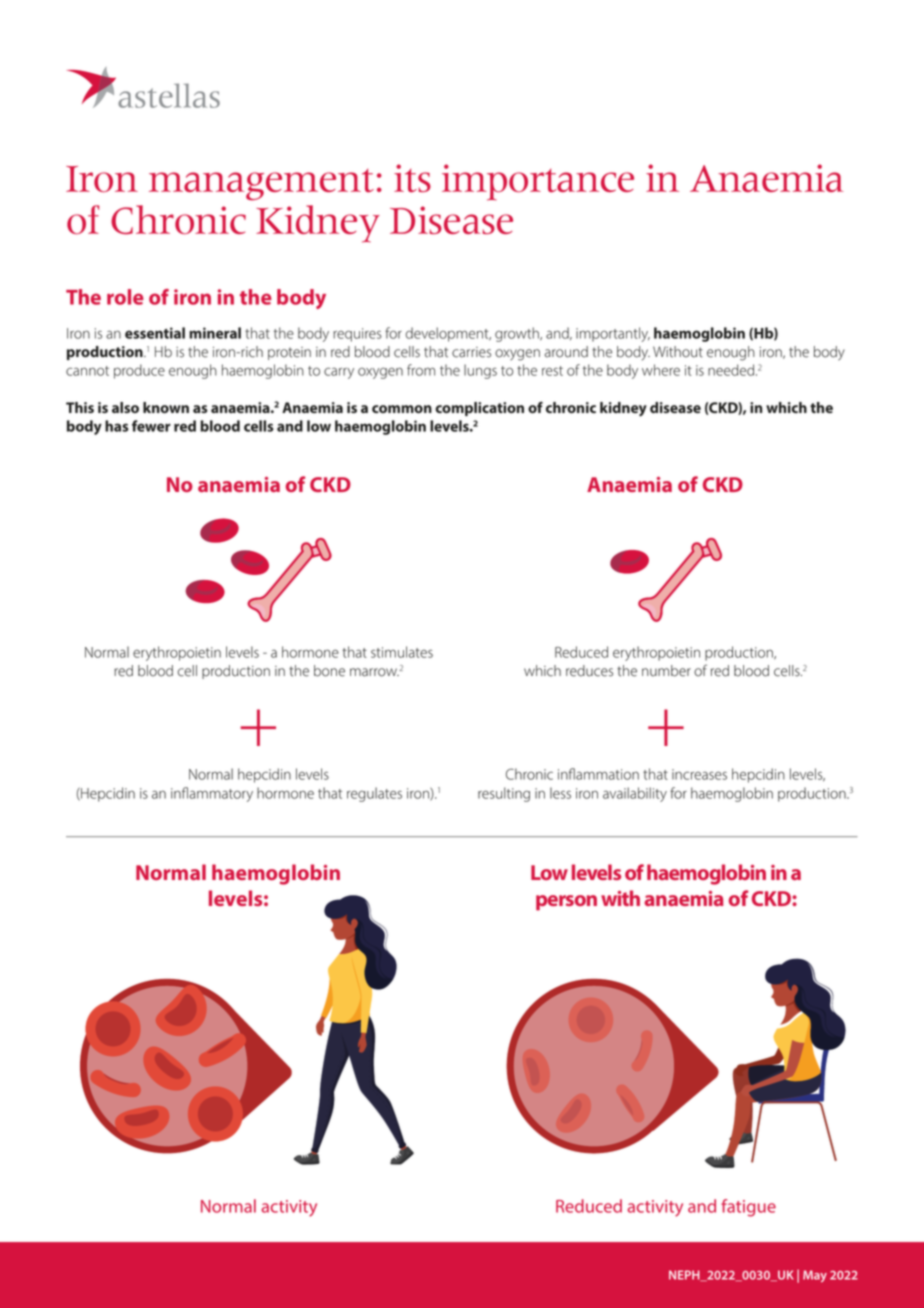 The height and width of the screenshot is (1308, 924). What do you see at coordinates (815, 1276) in the screenshot?
I see `May` at bounding box center [815, 1276].
